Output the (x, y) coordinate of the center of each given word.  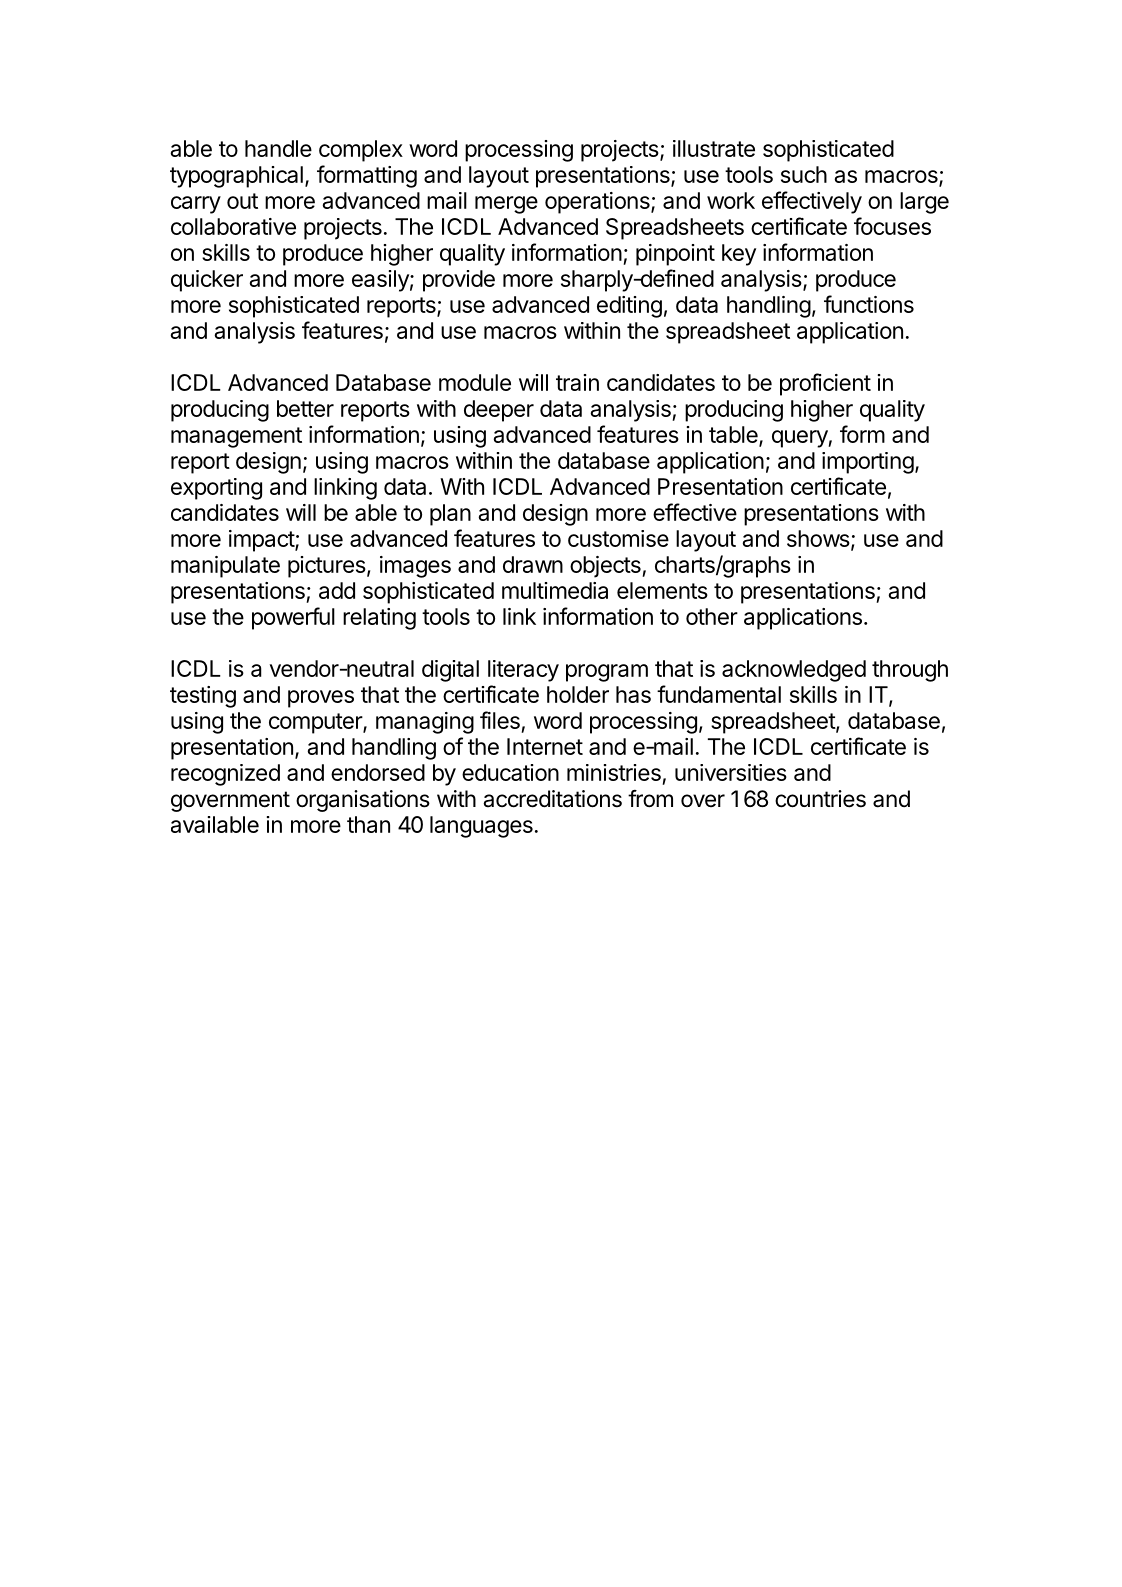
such (804, 174)
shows (818, 538)
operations (598, 203)
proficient (825, 384)
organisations (363, 801)
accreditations (552, 799)
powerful (293, 618)
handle (278, 148)
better (305, 408)
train (577, 382)
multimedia (555, 590)
